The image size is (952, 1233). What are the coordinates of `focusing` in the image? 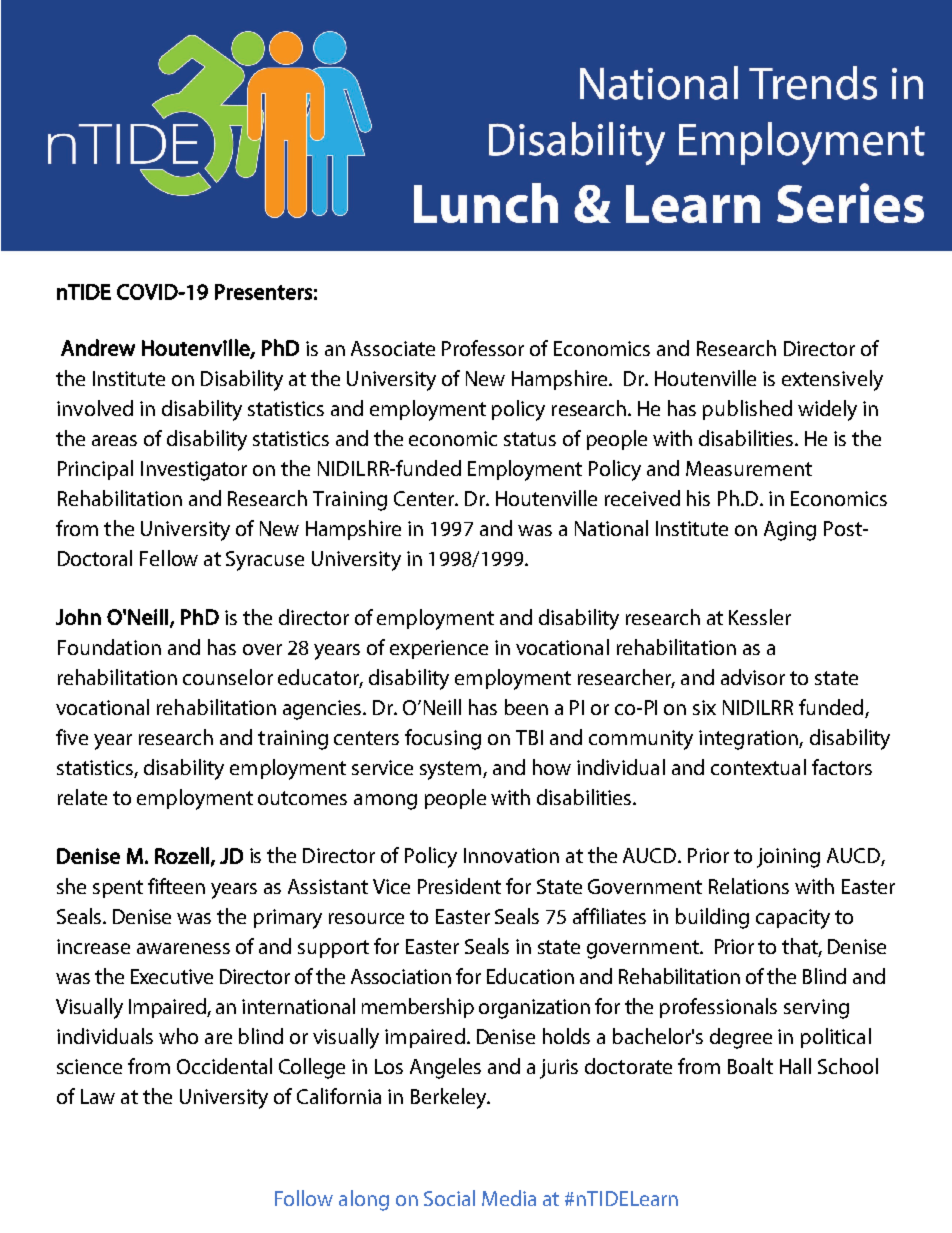 It's located at (443, 739).
